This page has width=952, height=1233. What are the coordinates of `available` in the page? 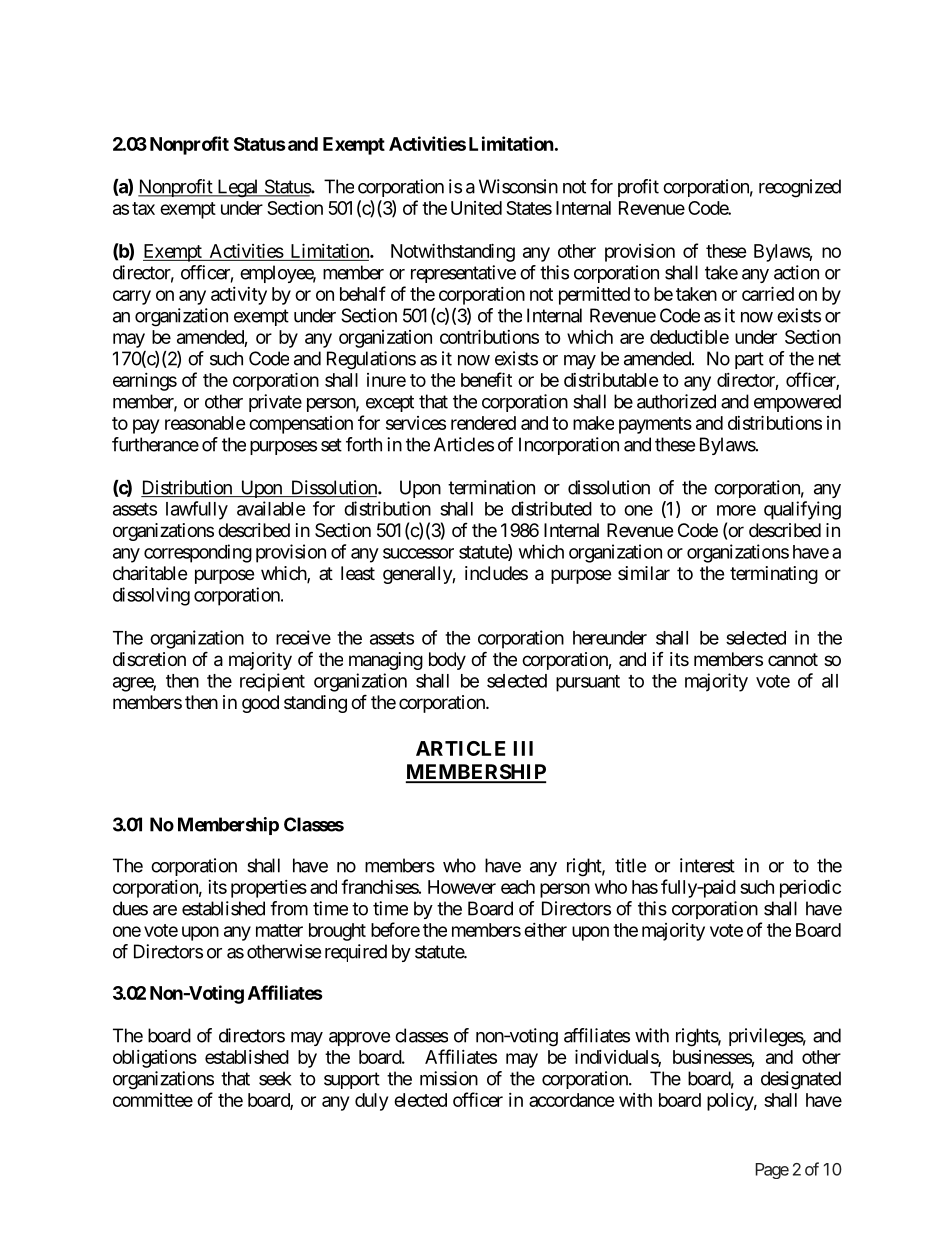 It's located at (271, 508).
